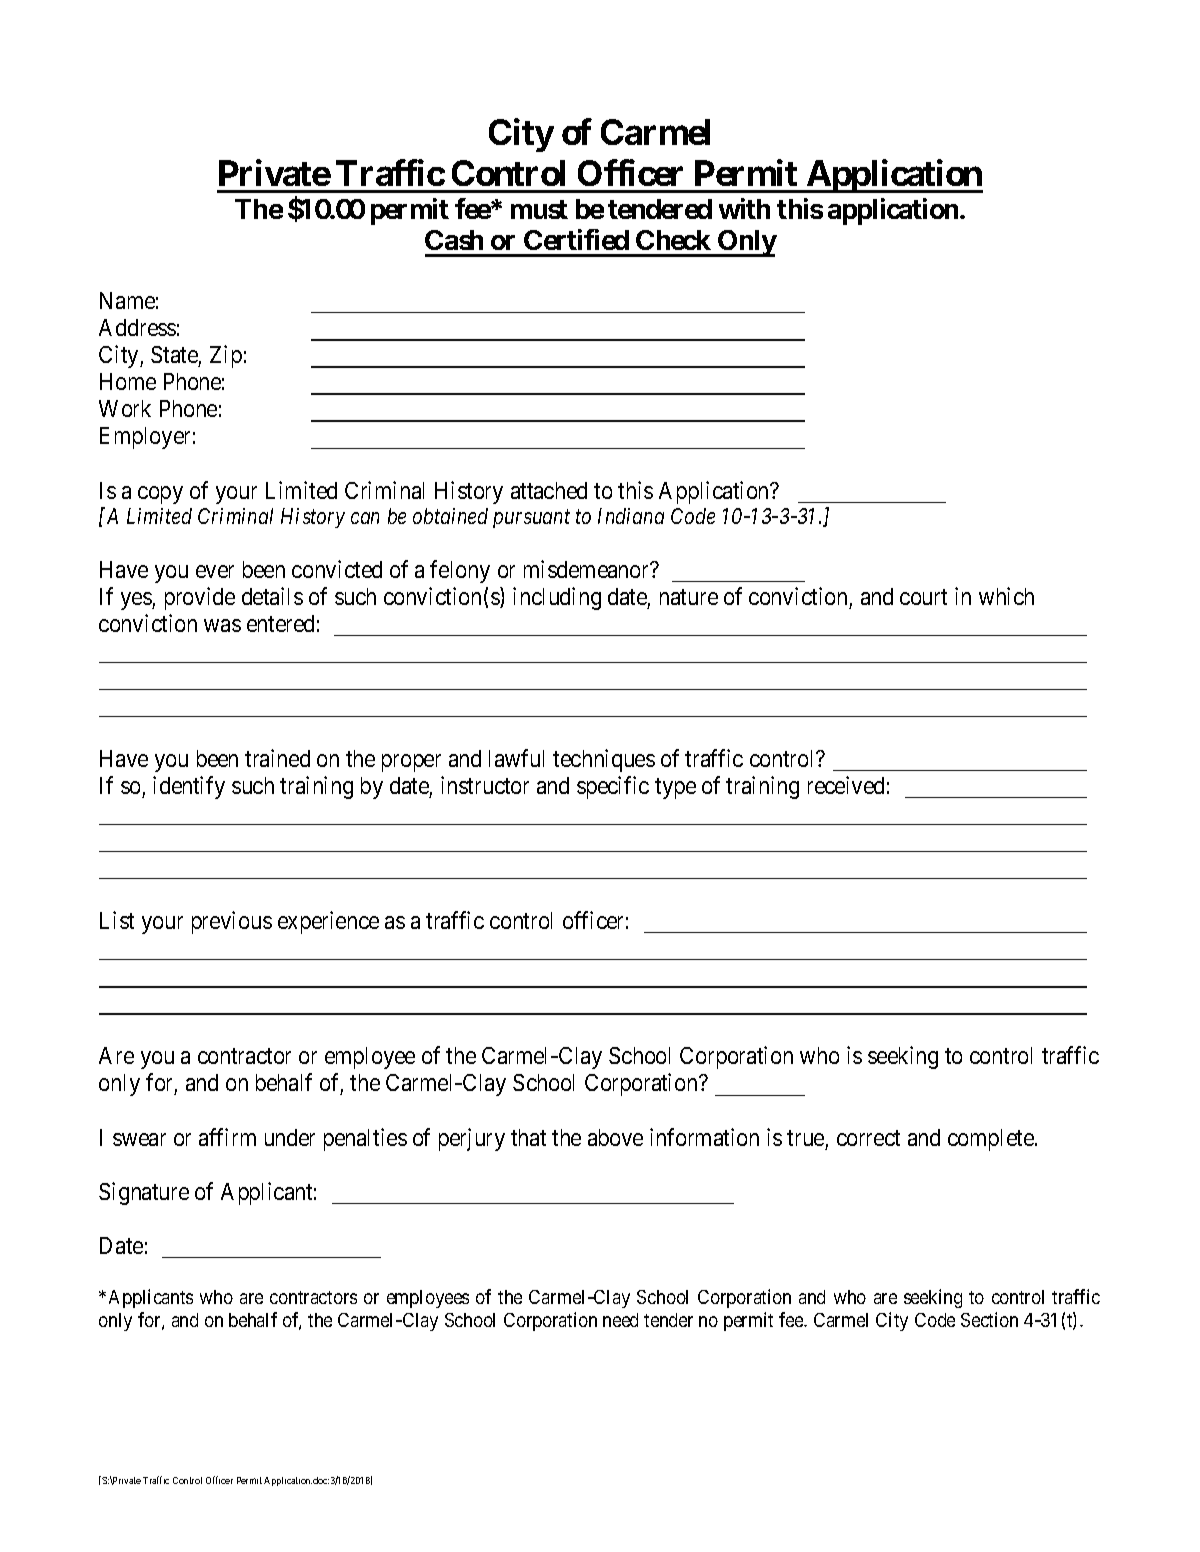 The image size is (1200, 1552). Describe the element at coordinates (539, 209) in the document. I see `must` at that location.
